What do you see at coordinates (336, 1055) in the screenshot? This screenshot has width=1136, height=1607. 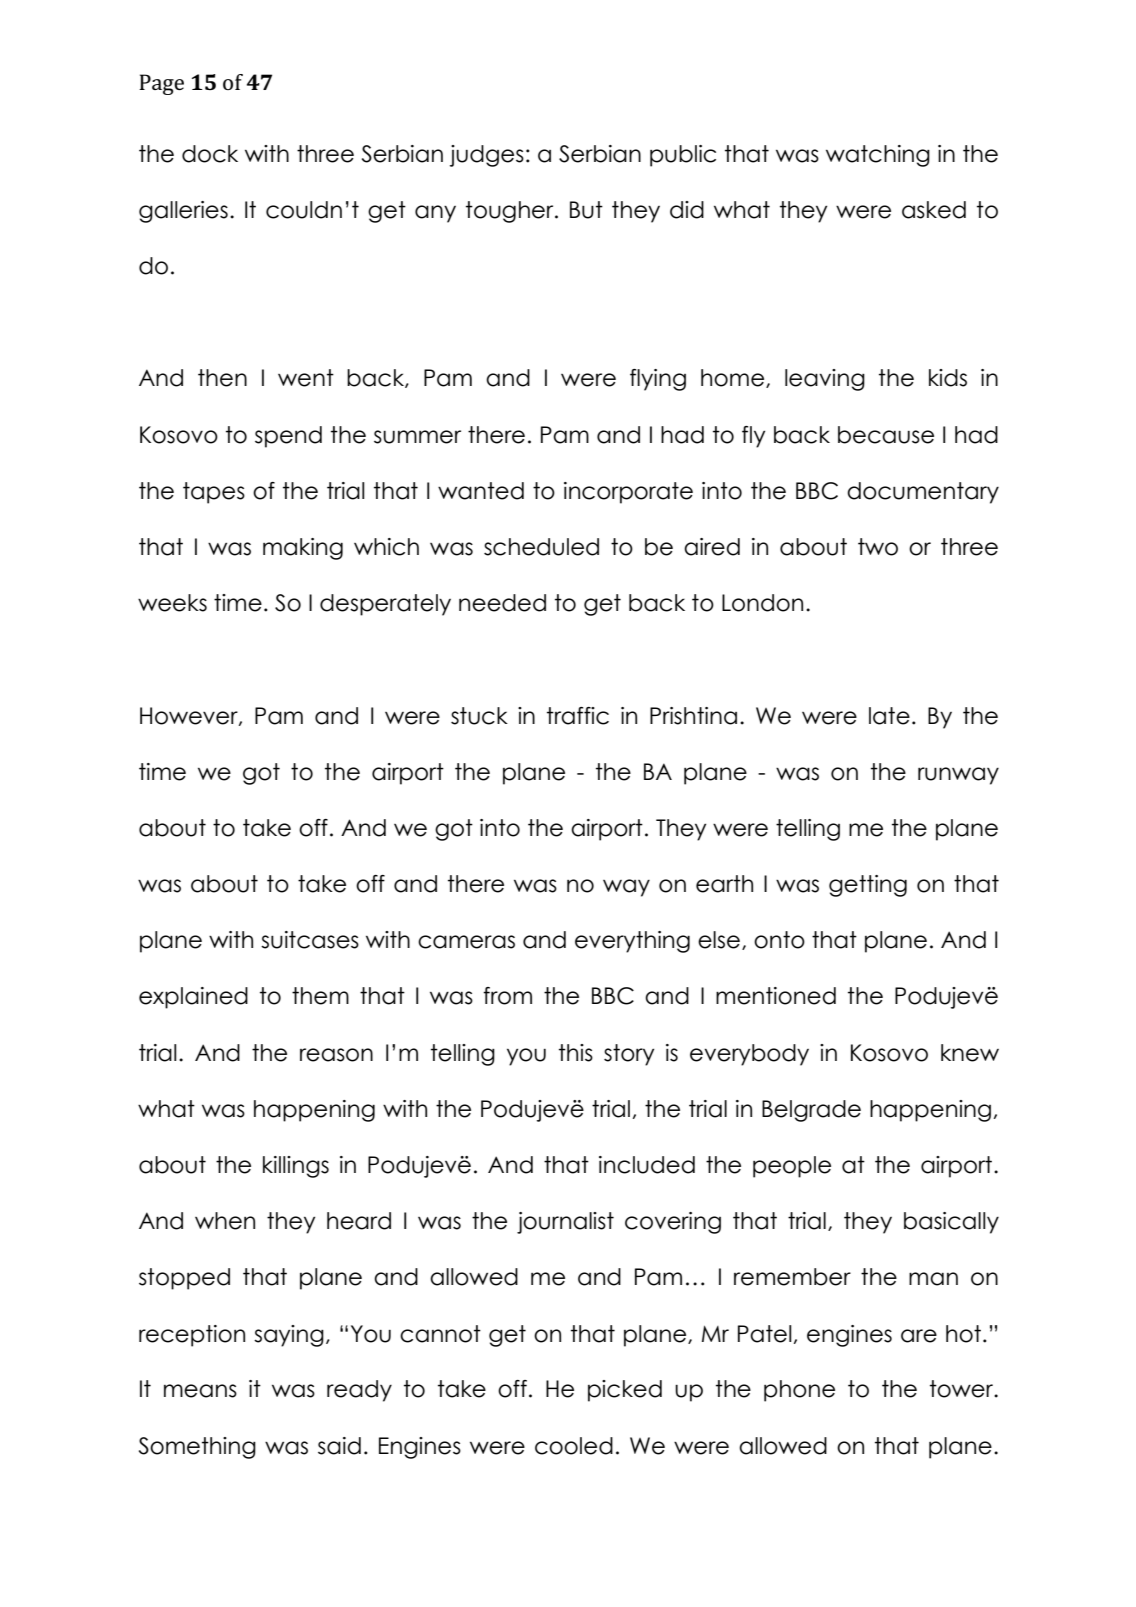 I see `reason` at bounding box center [336, 1055].
